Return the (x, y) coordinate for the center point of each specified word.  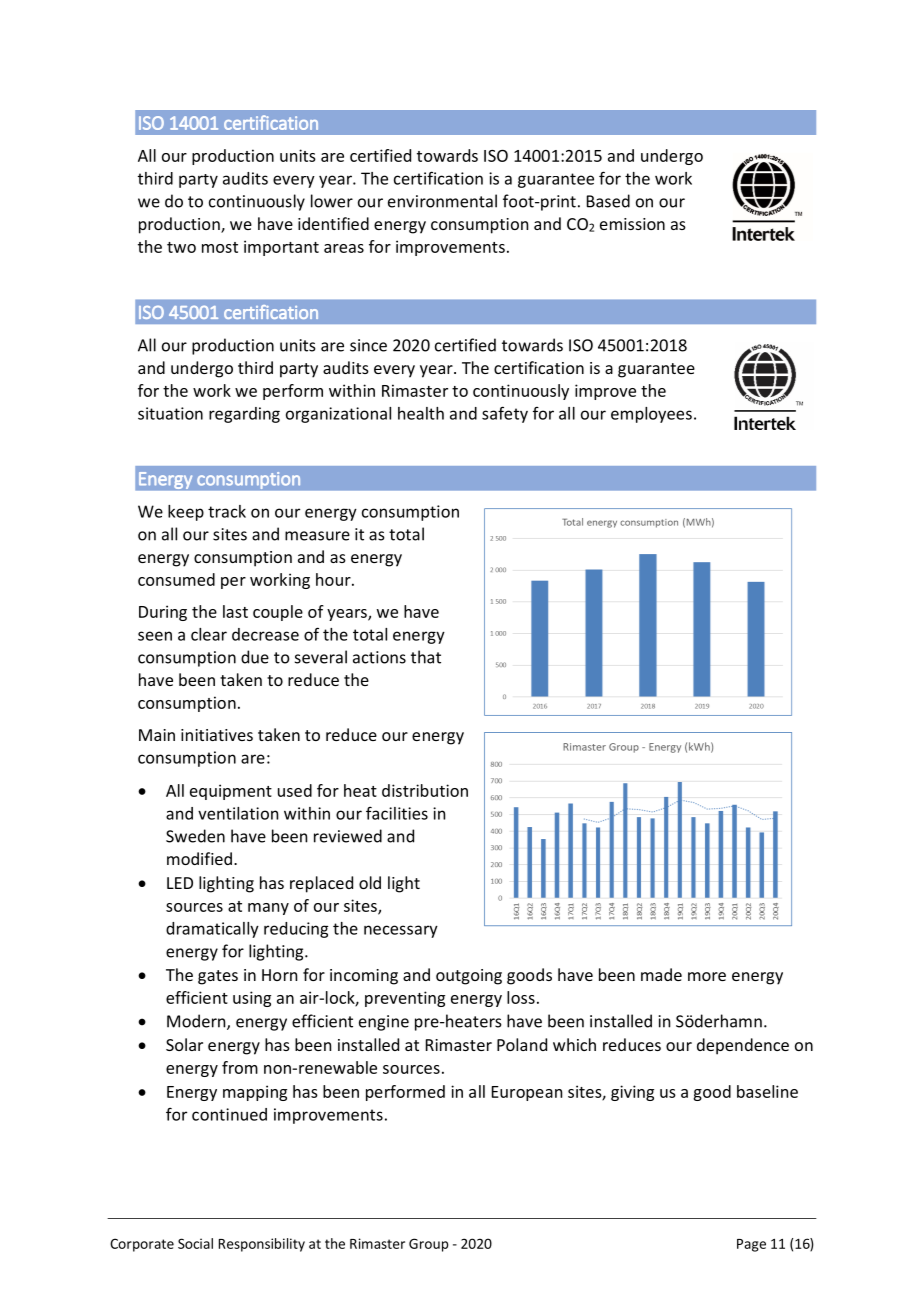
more (707, 976)
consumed (176, 579)
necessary (401, 931)
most (220, 247)
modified (199, 858)
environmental (442, 201)
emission (632, 224)
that (426, 657)
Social (195, 1243)
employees (651, 415)
